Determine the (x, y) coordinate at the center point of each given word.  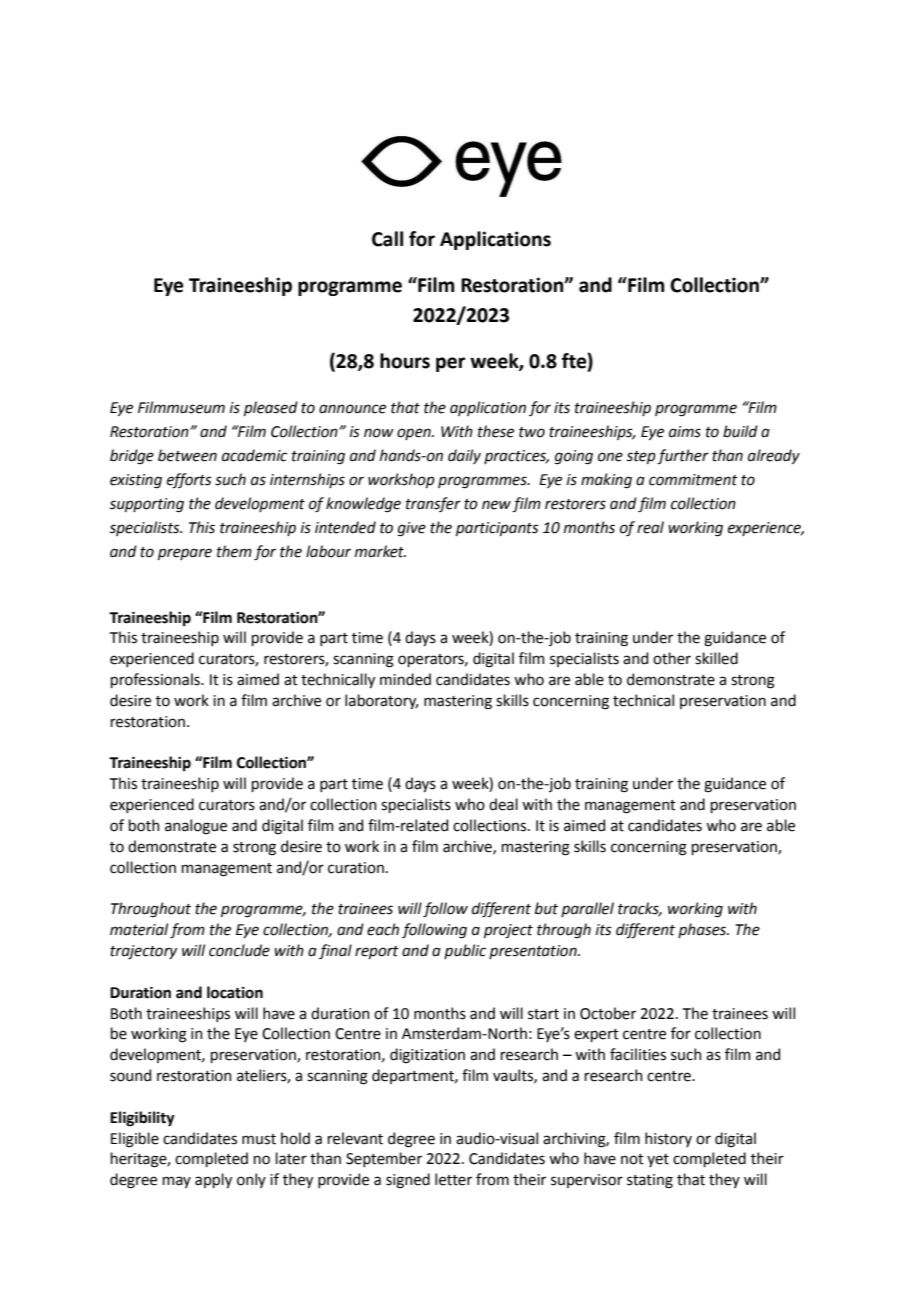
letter (453, 1179)
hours (405, 361)
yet (658, 1160)
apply (213, 1180)
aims (685, 432)
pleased (271, 408)
